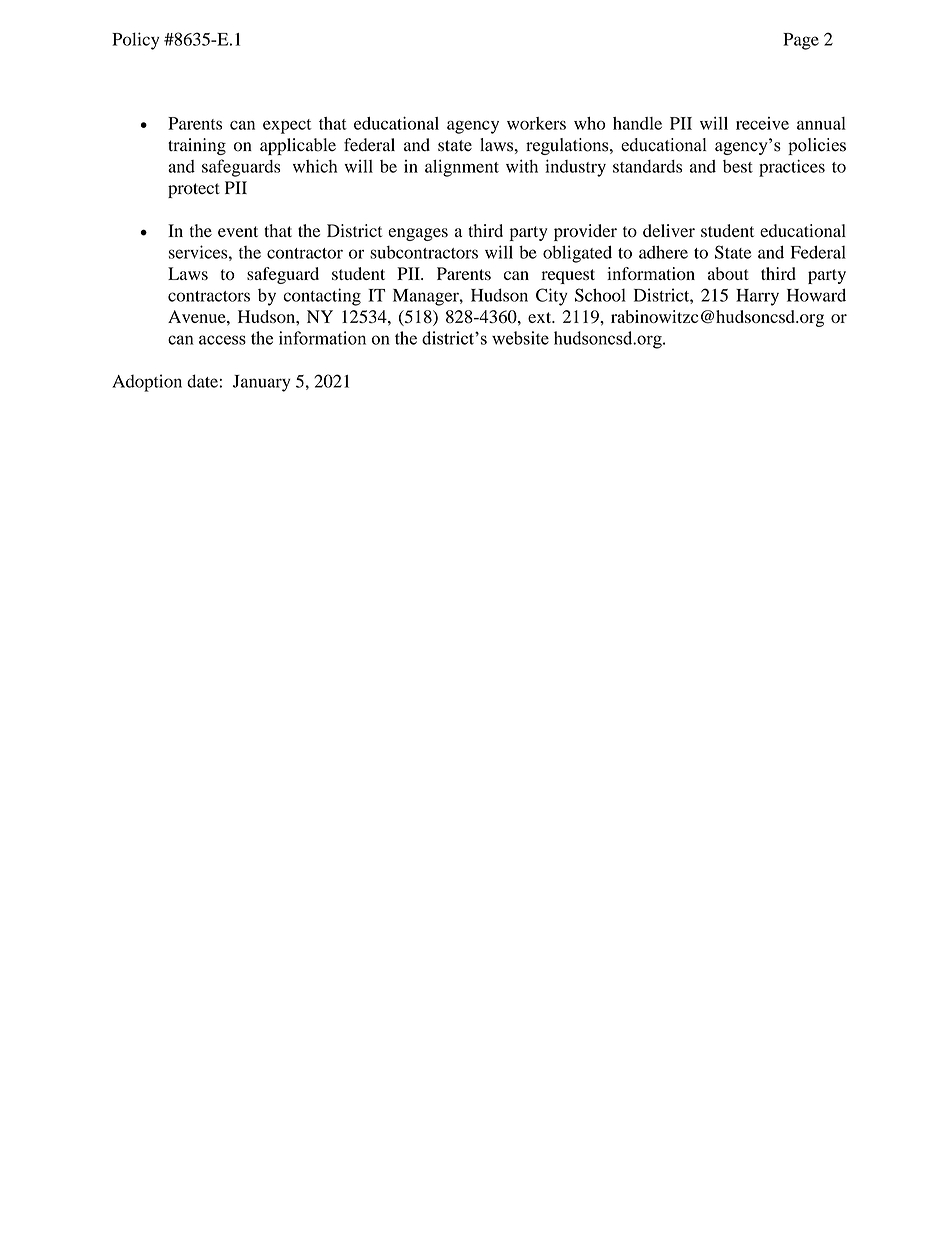 The image size is (952, 1233). Describe the element at coordinates (728, 273) in the screenshot. I see `about` at that location.
